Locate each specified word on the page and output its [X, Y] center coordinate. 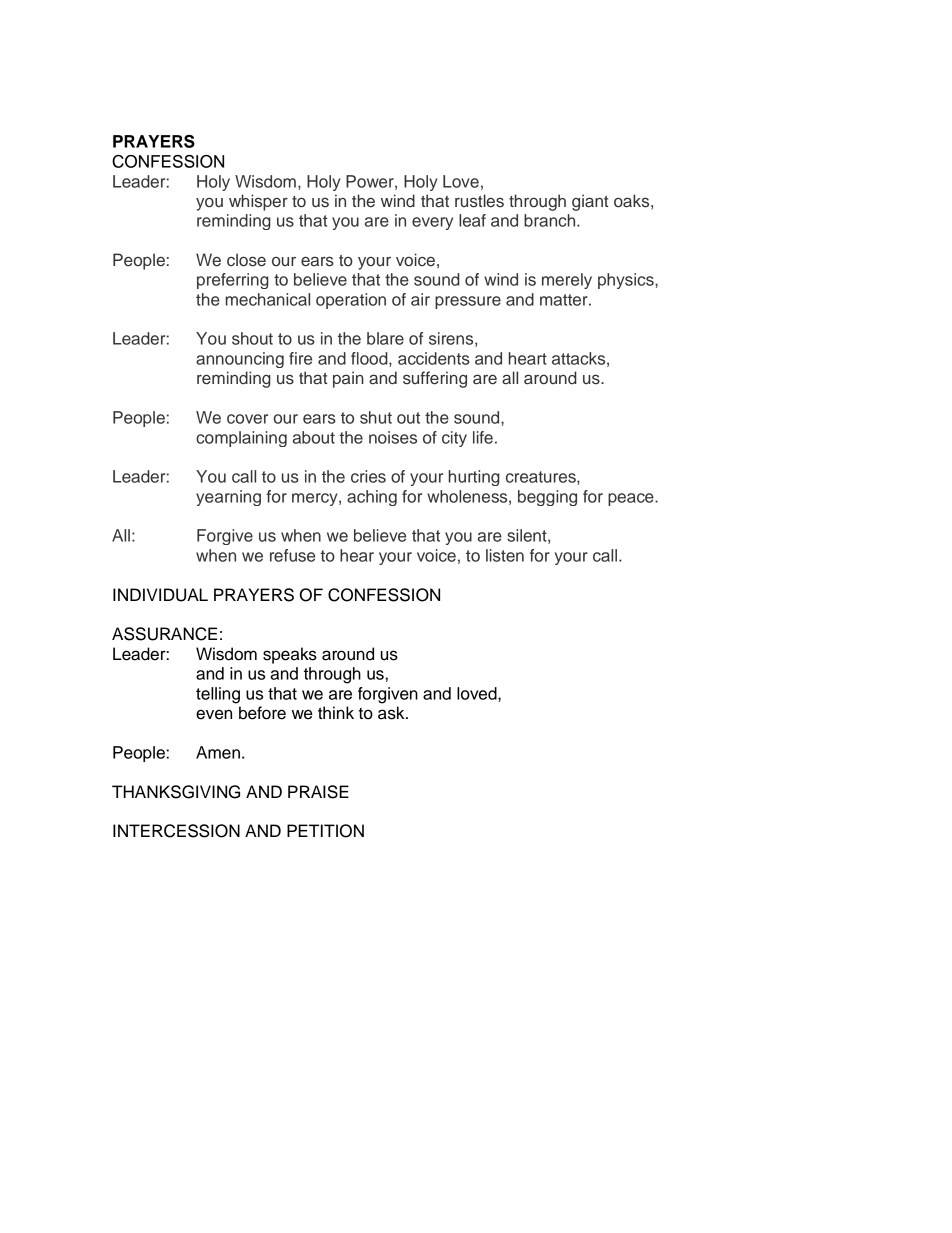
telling [218, 695]
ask [392, 713]
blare [385, 338]
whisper [258, 202]
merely [567, 281]
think [336, 712]
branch [551, 220]
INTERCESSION [176, 831]
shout [252, 338]
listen [505, 555]
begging [547, 498]
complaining [241, 439]
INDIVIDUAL [160, 595]
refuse [292, 555]
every [432, 223]
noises [393, 437]
